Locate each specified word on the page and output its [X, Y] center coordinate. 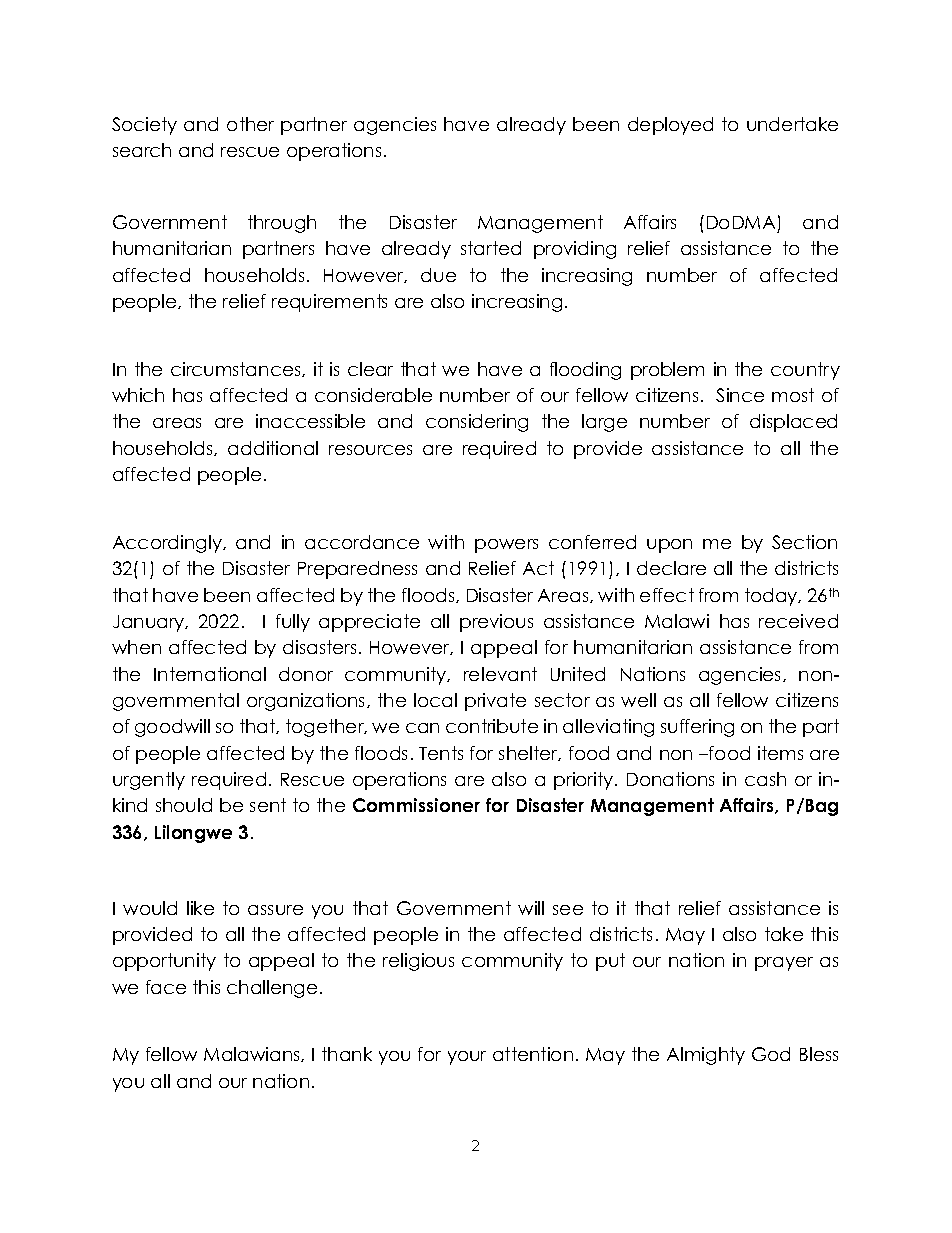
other [250, 124]
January [150, 623]
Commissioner [416, 805]
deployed [670, 126]
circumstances [237, 369]
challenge [272, 989]
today [772, 597]
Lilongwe [193, 834]
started [491, 248]
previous [496, 623]
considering [477, 423]
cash [765, 779]
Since [740, 395]
